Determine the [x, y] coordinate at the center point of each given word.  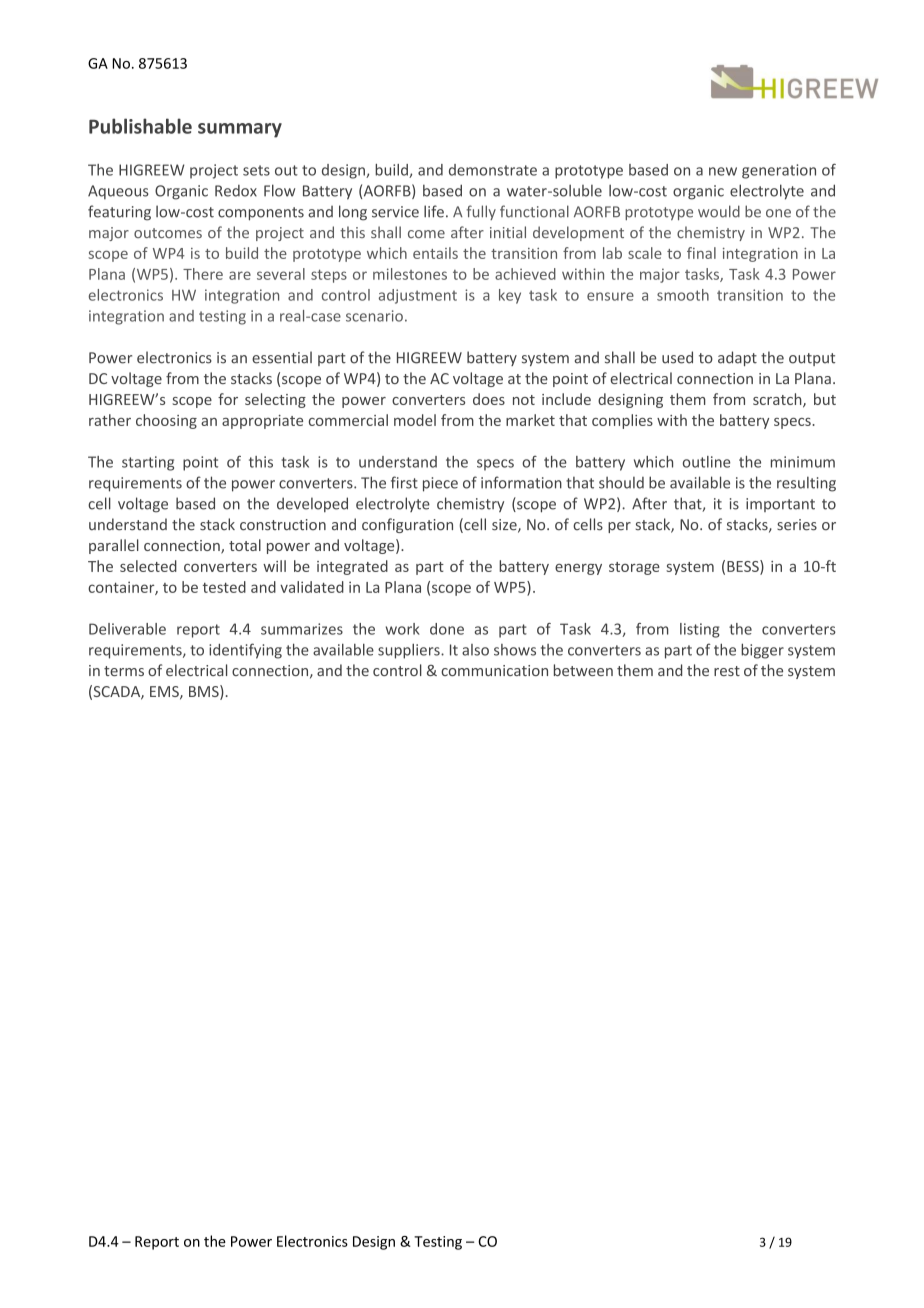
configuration [407, 525]
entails [435, 253]
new [723, 171]
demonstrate [493, 170]
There [203, 274]
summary [240, 130]
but [825, 399]
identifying [245, 651]
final [701, 253]
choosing [166, 421]
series [797, 525]
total [245, 545]
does [489, 399]
